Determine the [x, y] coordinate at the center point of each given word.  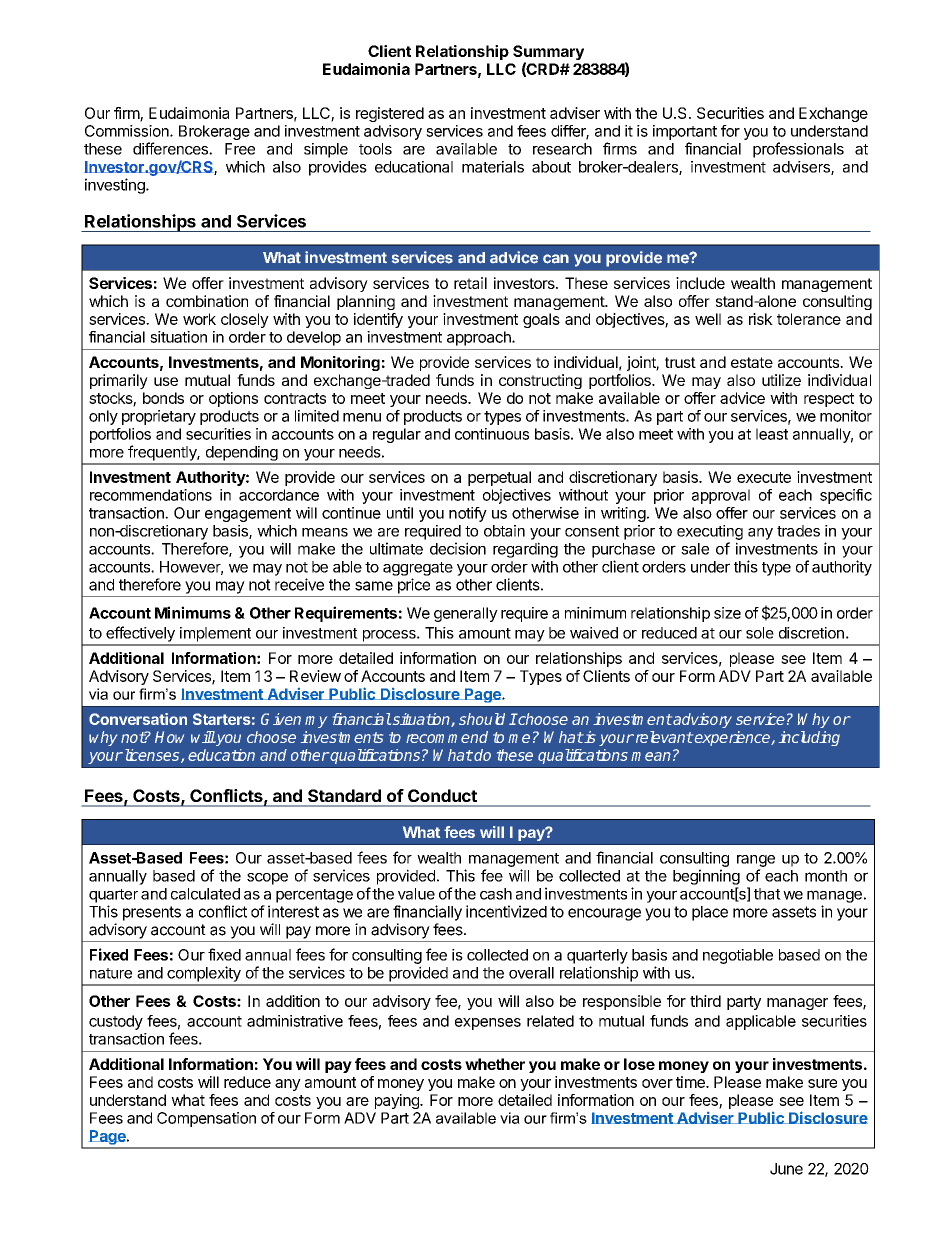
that [767, 894]
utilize [781, 380]
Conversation [138, 719]
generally [466, 614]
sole [760, 633]
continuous [492, 434]
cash [496, 894]
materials [493, 167]
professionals [798, 150]
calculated [205, 894]
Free [240, 149]
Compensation [206, 1119]
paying [398, 1101]
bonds [163, 398]
